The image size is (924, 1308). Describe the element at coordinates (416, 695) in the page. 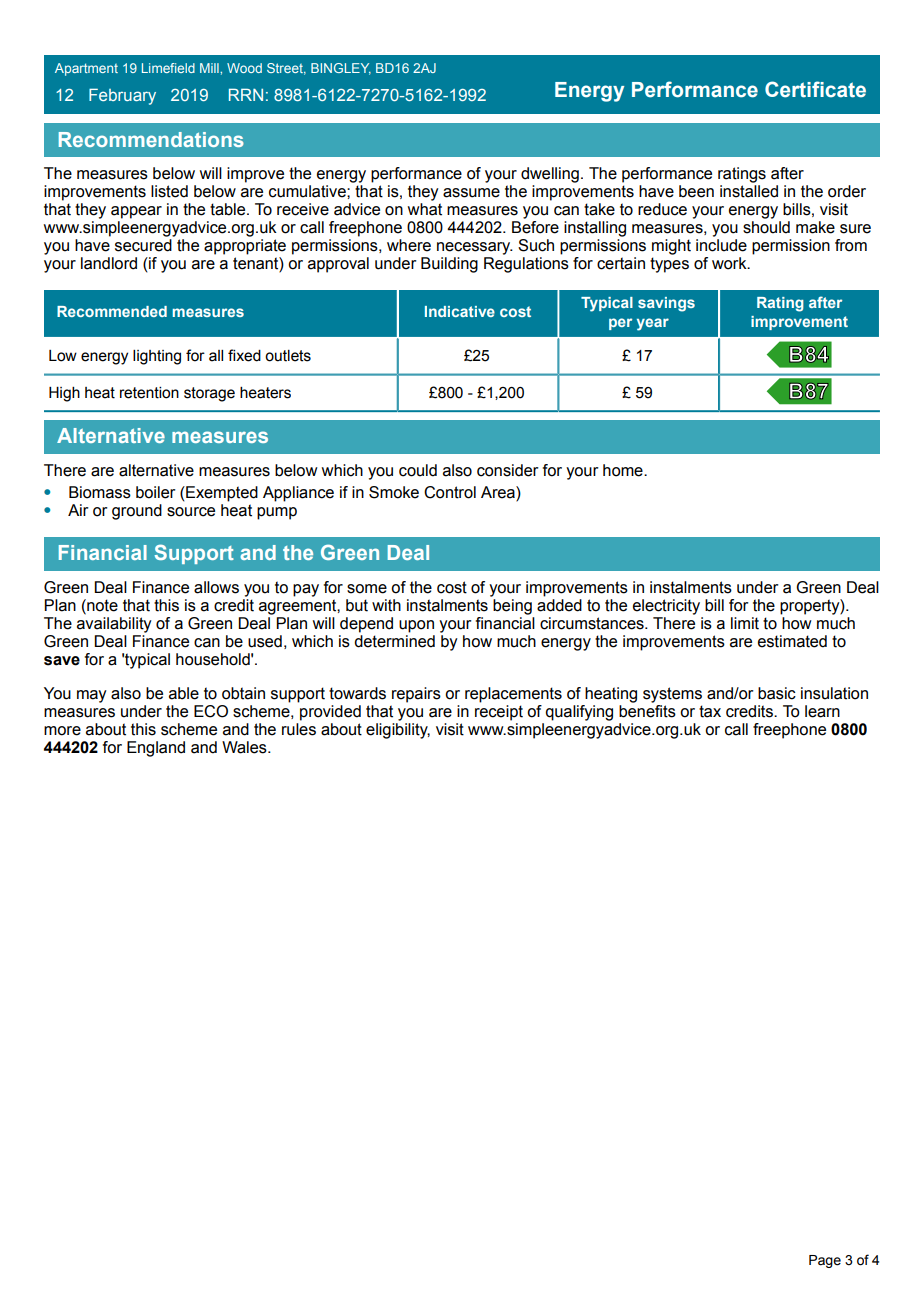

I see `repairs` at that location.
